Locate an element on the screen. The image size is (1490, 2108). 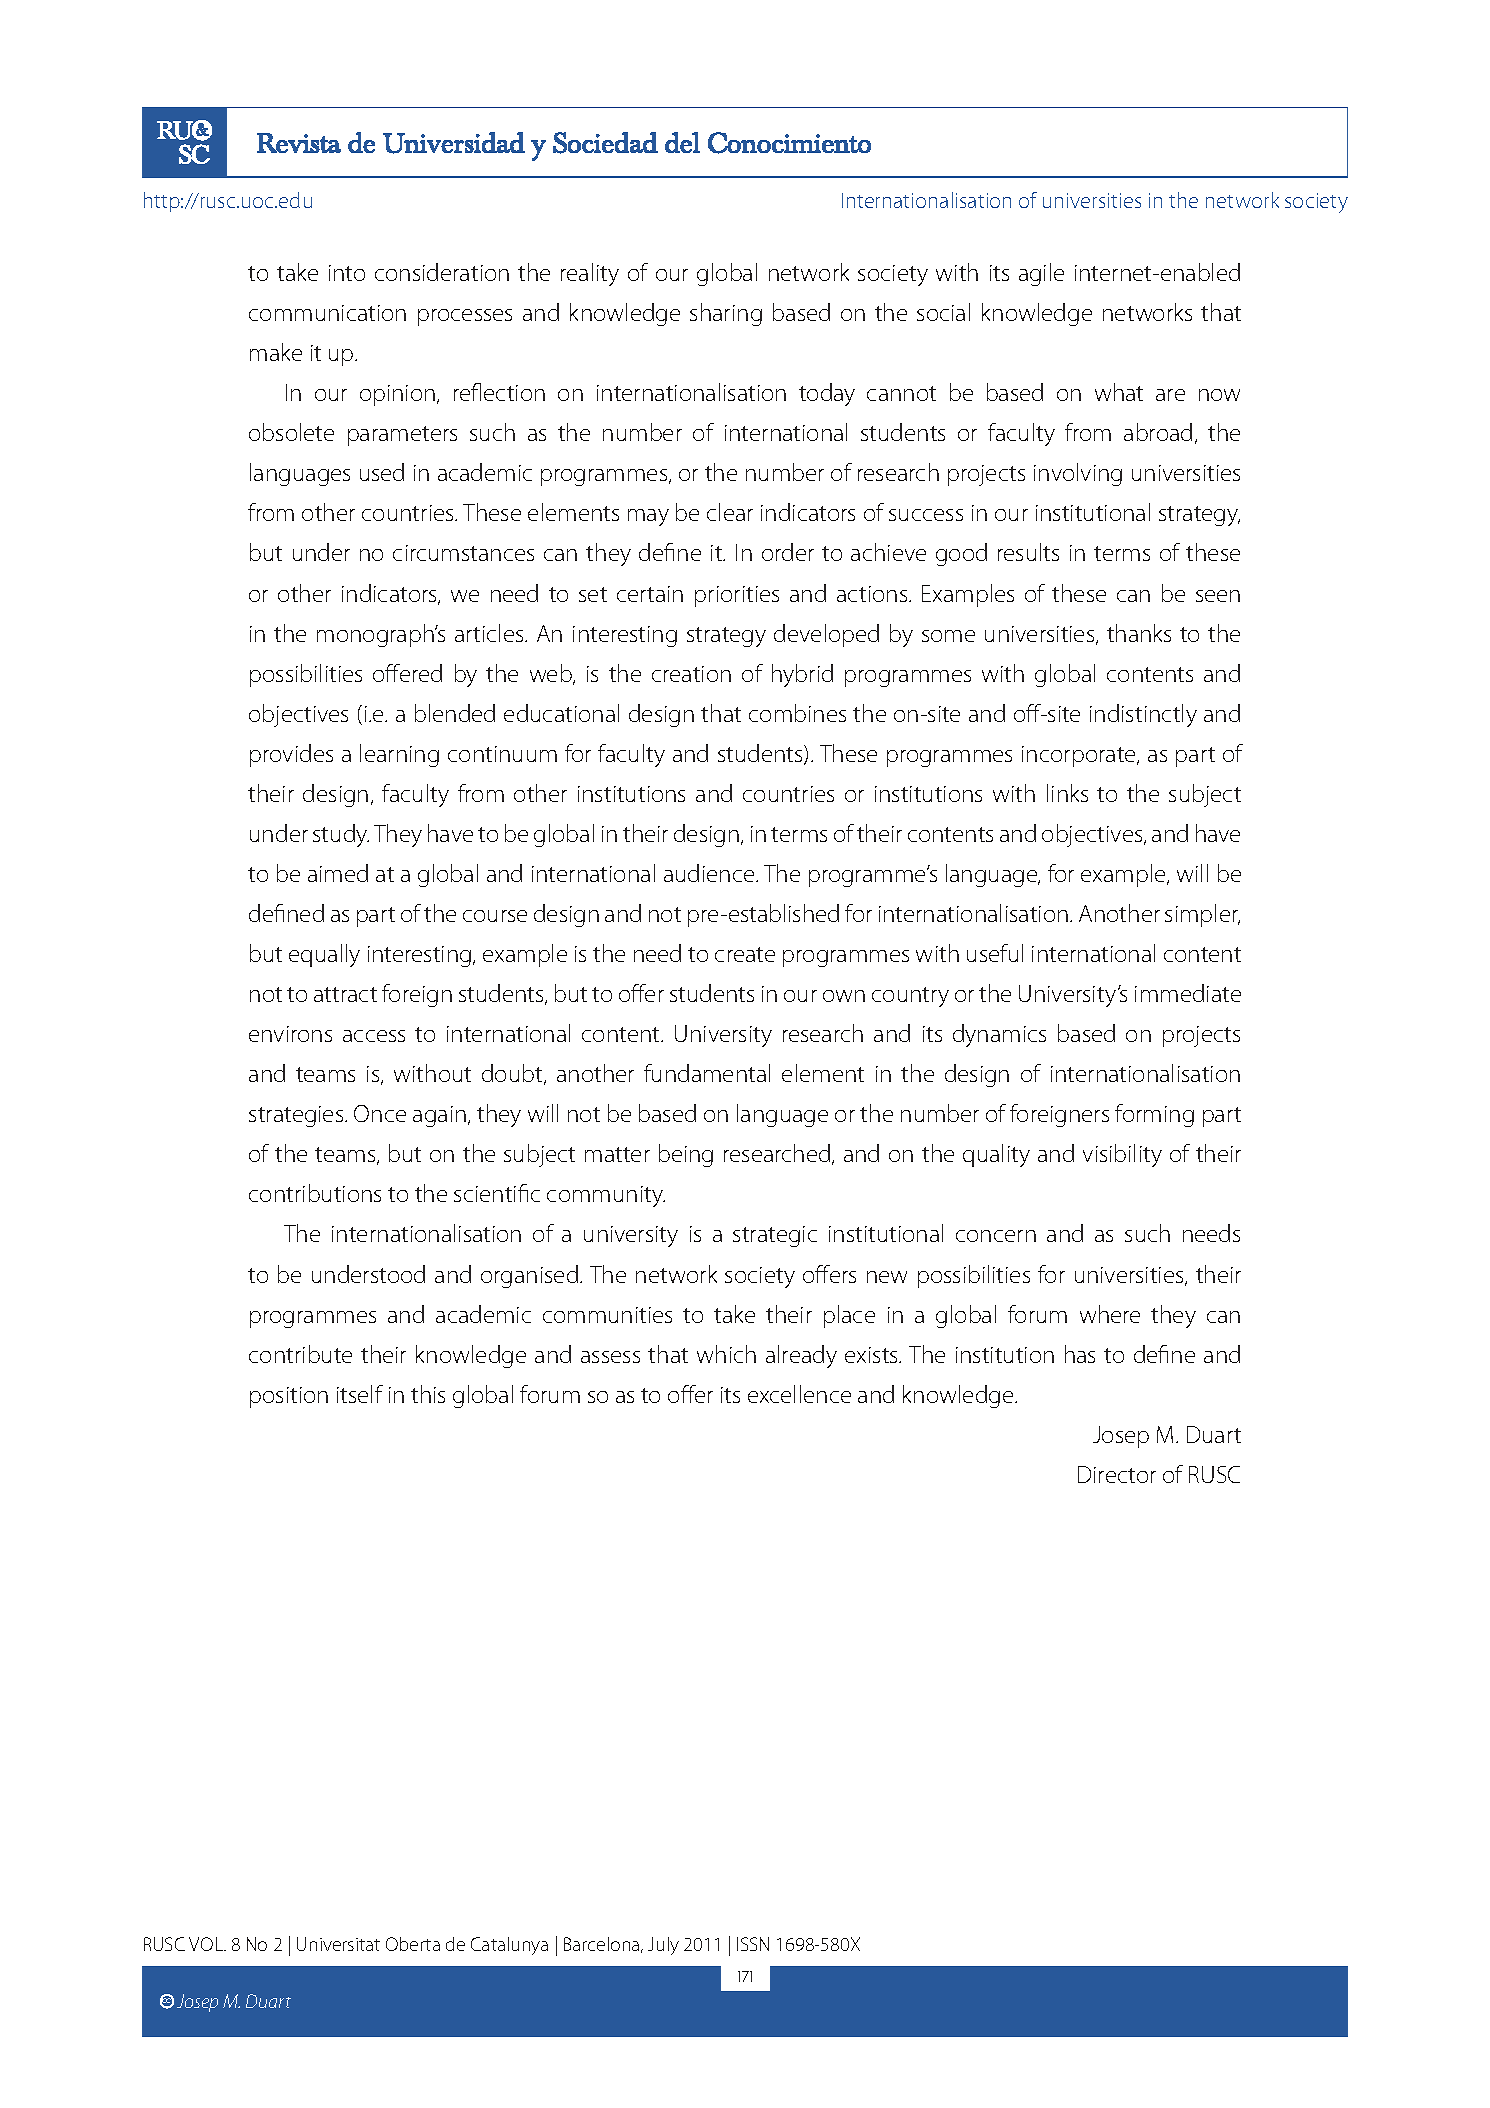
combines is located at coordinates (797, 713).
